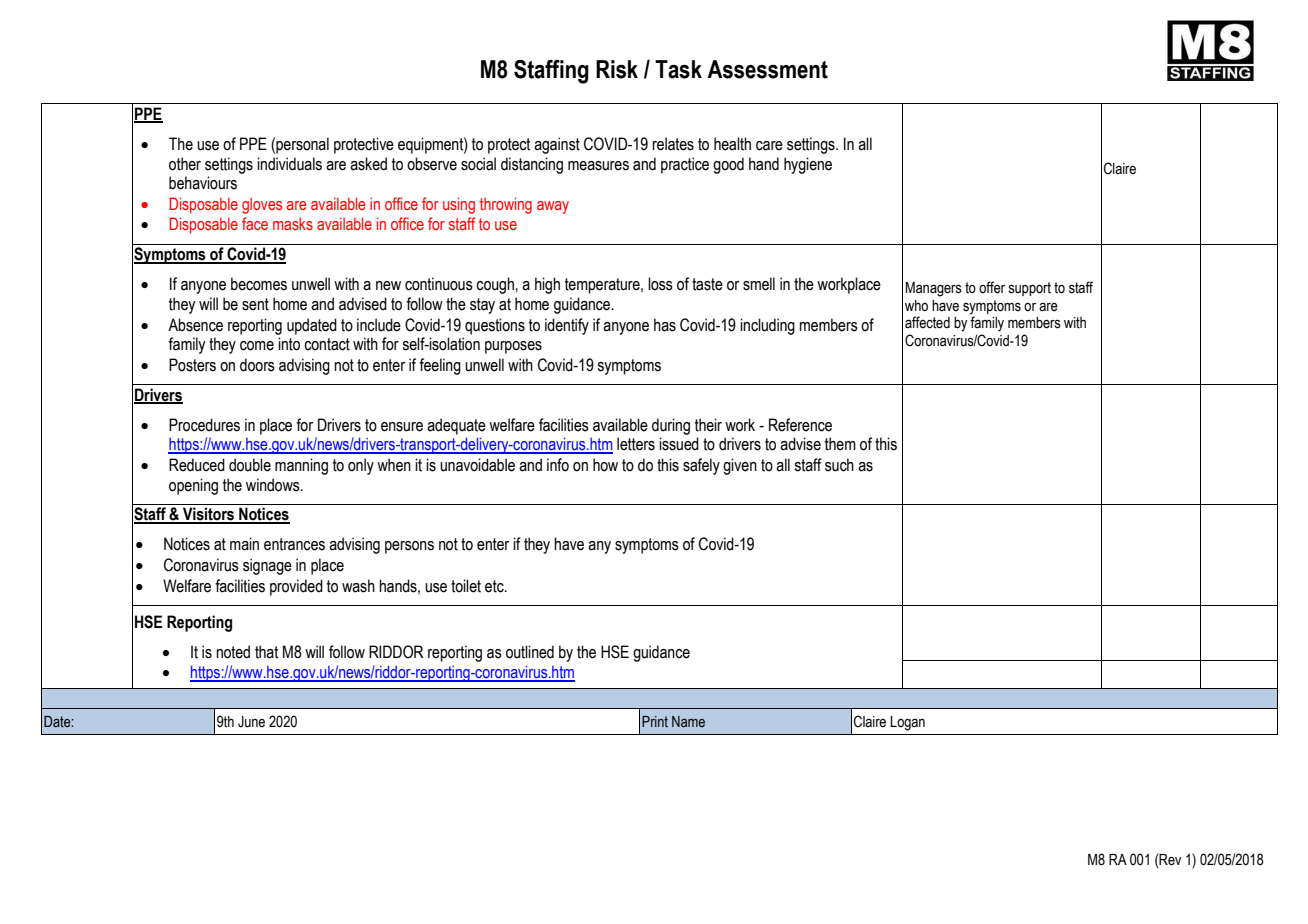  I want to click on June, so click(251, 722).
